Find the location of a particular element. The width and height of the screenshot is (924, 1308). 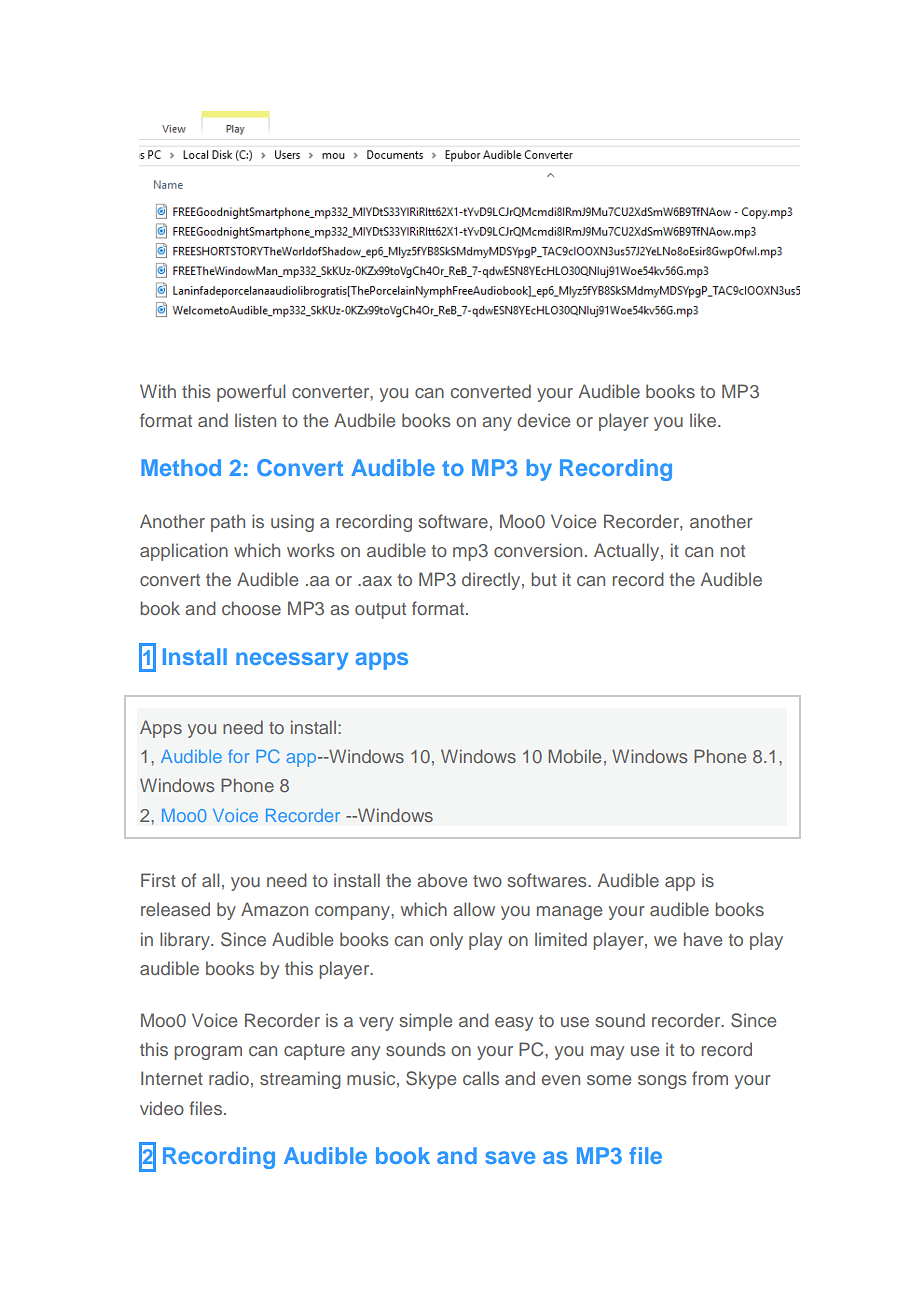

manage is located at coordinates (569, 913).
